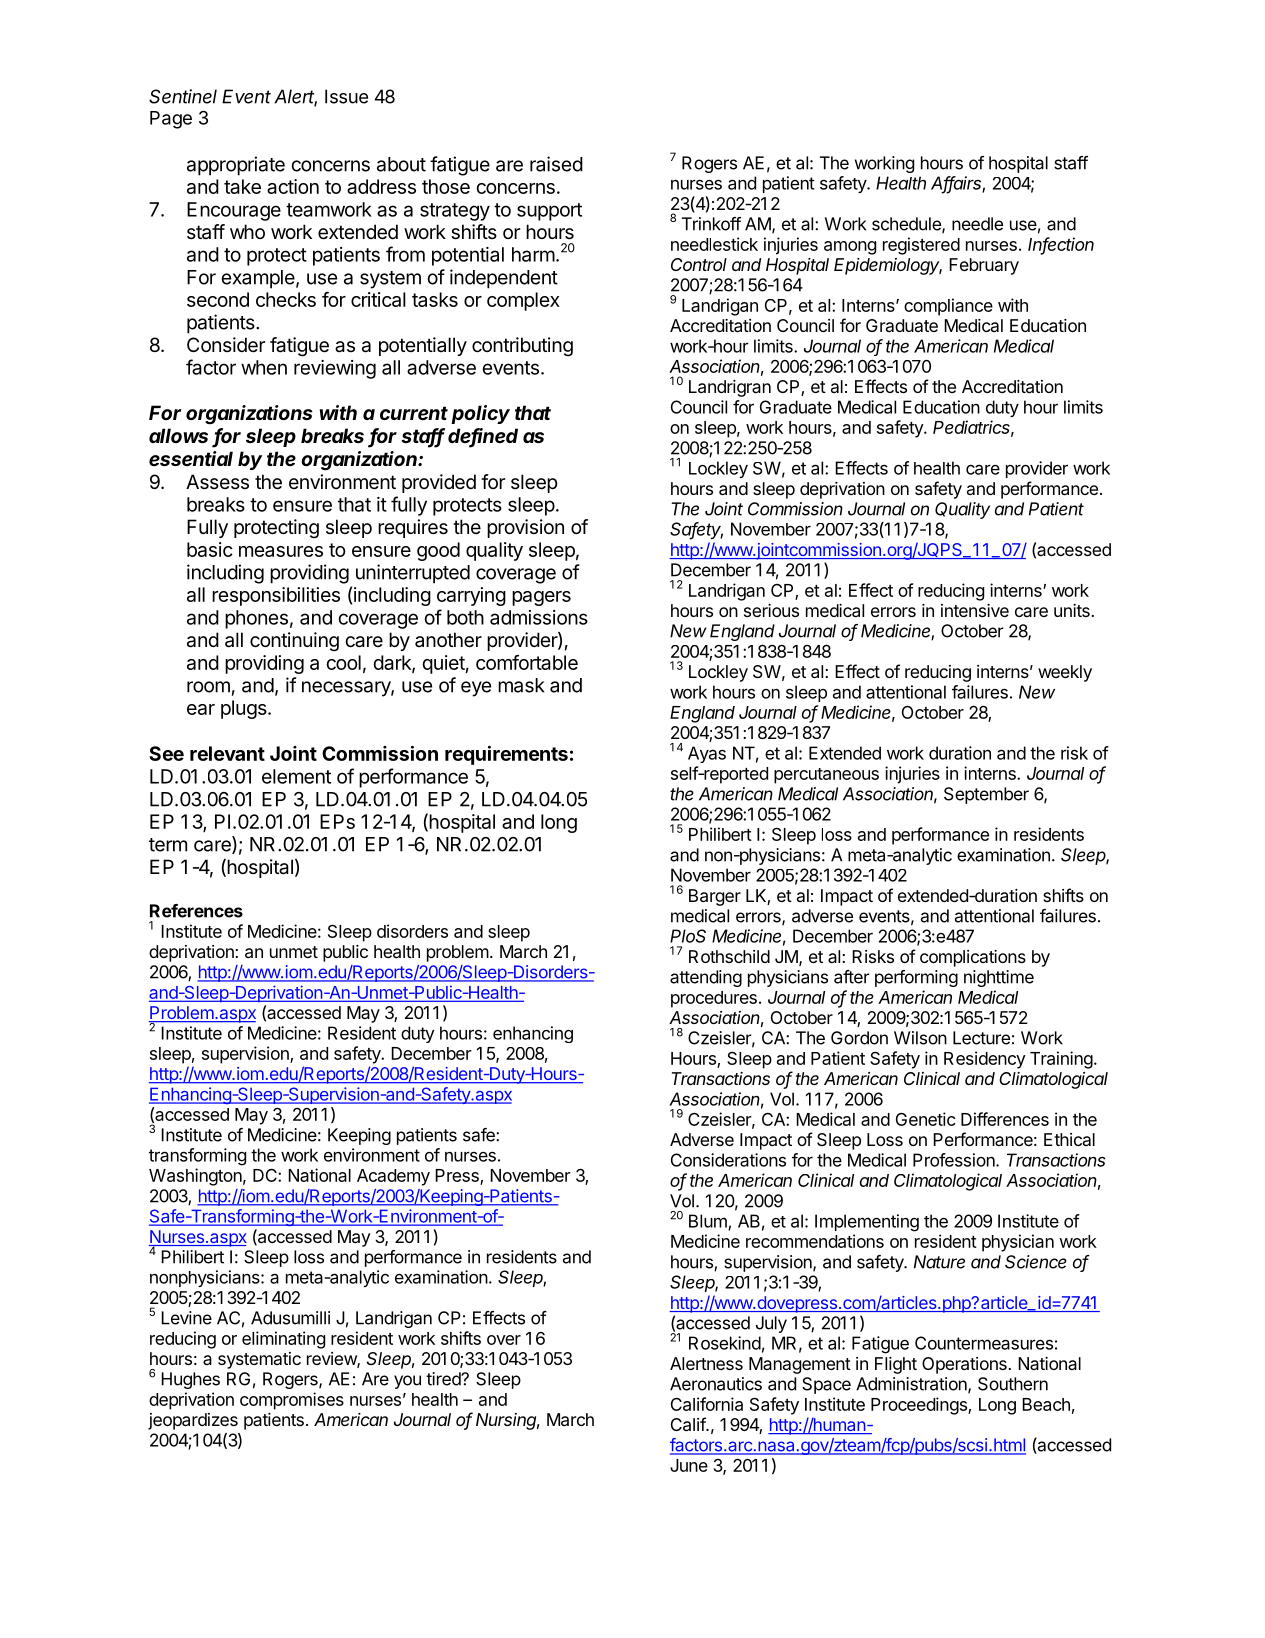  What do you see at coordinates (556, 164) in the screenshot?
I see `raised` at bounding box center [556, 164].
